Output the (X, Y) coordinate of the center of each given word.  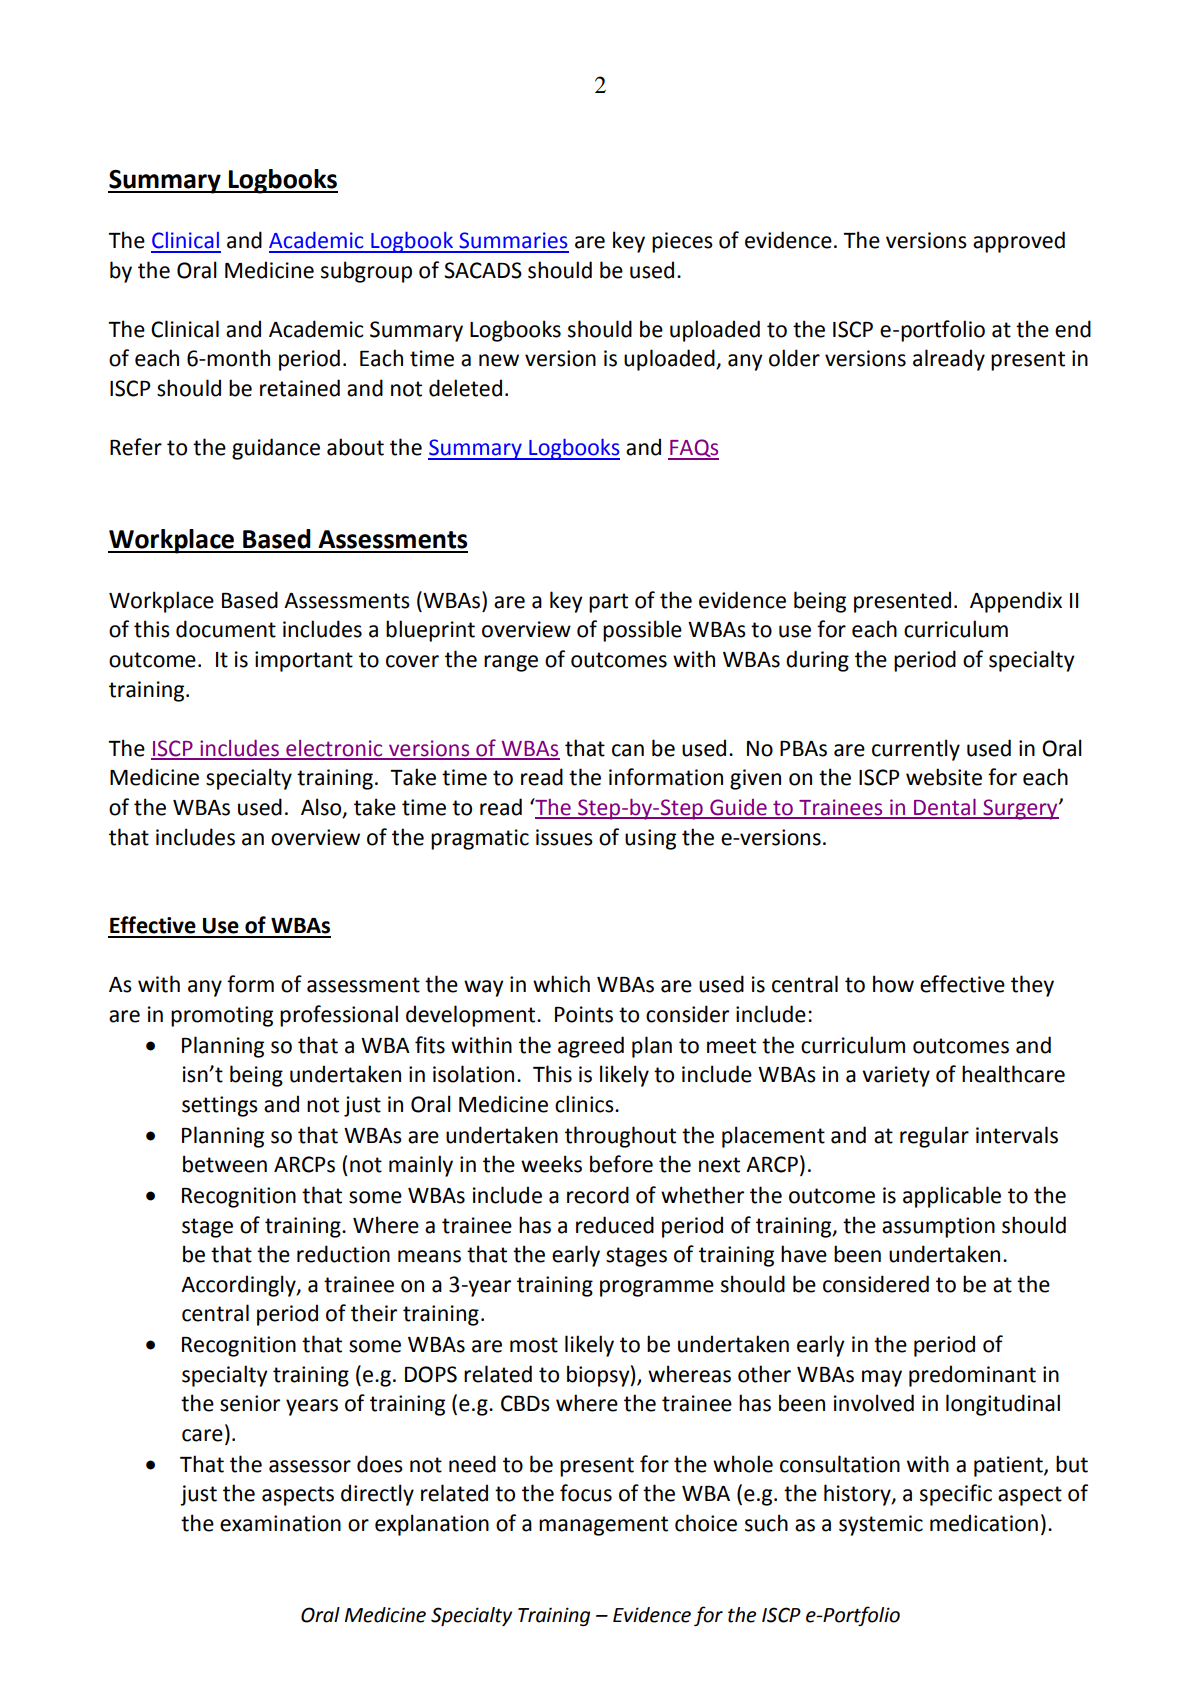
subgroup (366, 272)
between (225, 1164)
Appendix (1016, 602)
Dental (945, 808)
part (608, 603)
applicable (952, 1197)
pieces (682, 242)
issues (564, 837)
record (598, 1195)
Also (322, 808)
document (226, 629)
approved (1019, 242)
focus (586, 1493)
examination (280, 1523)
